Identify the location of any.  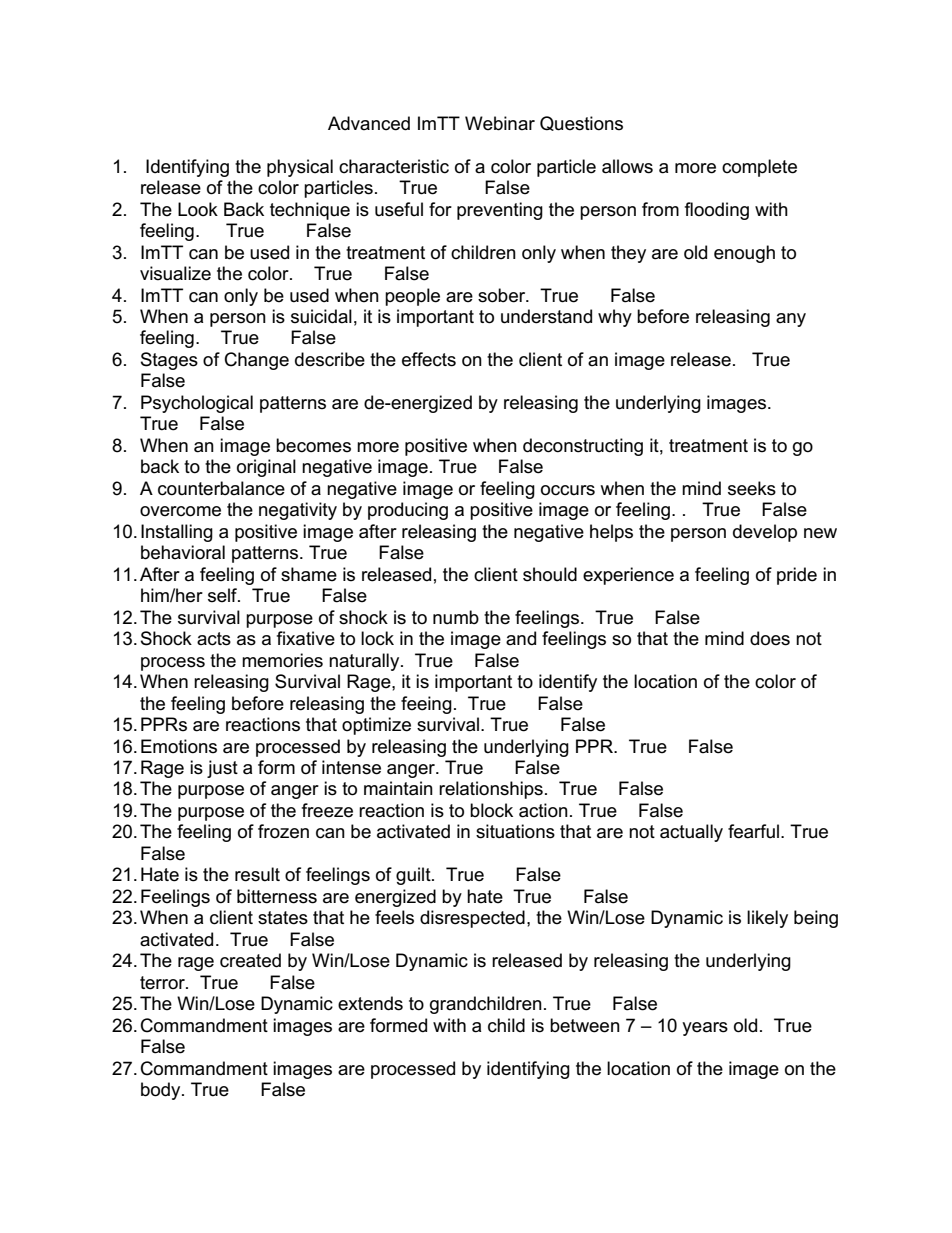
(791, 320).
